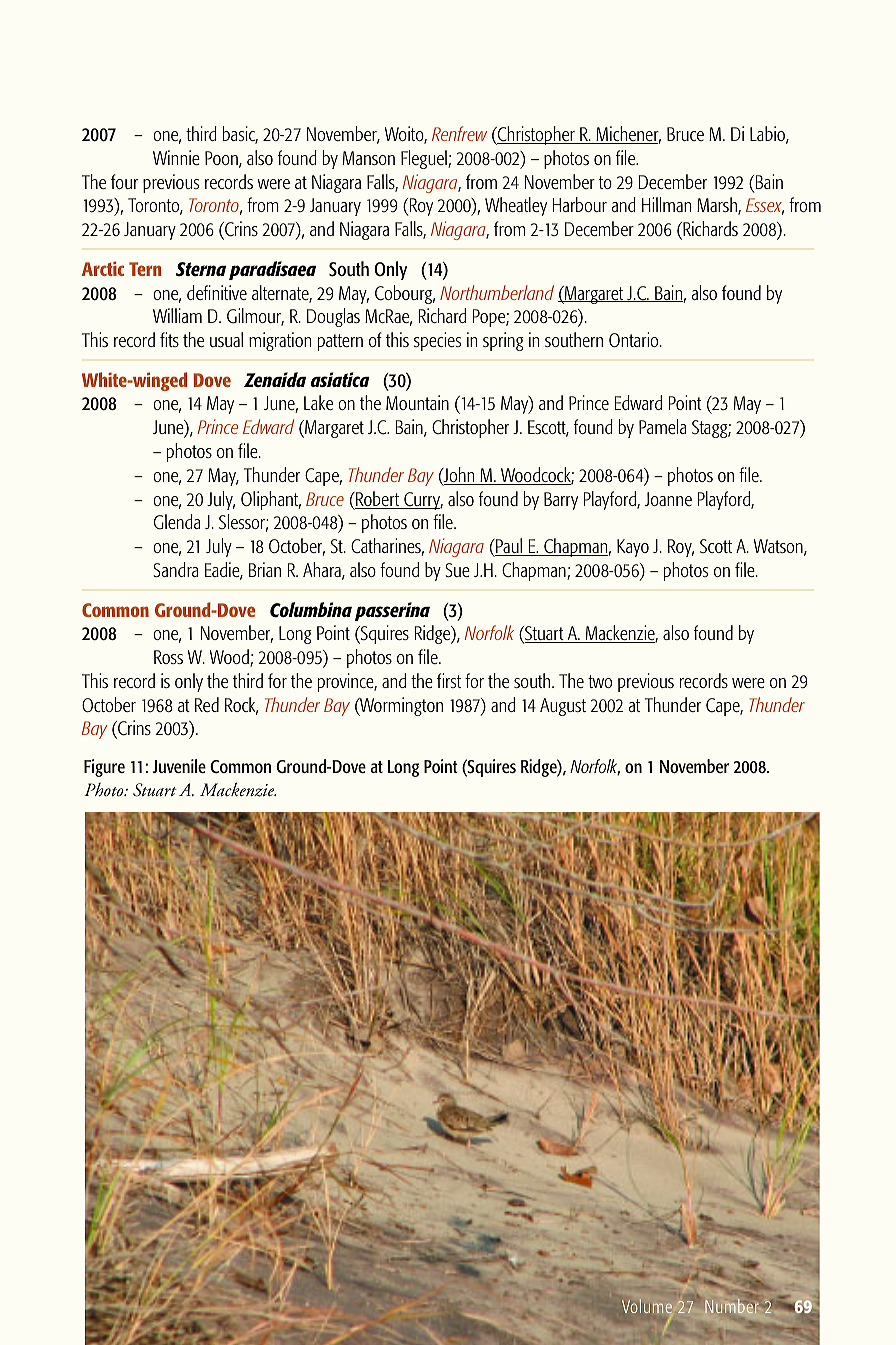  Describe the element at coordinates (563, 707) in the document. I see `August` at that location.
